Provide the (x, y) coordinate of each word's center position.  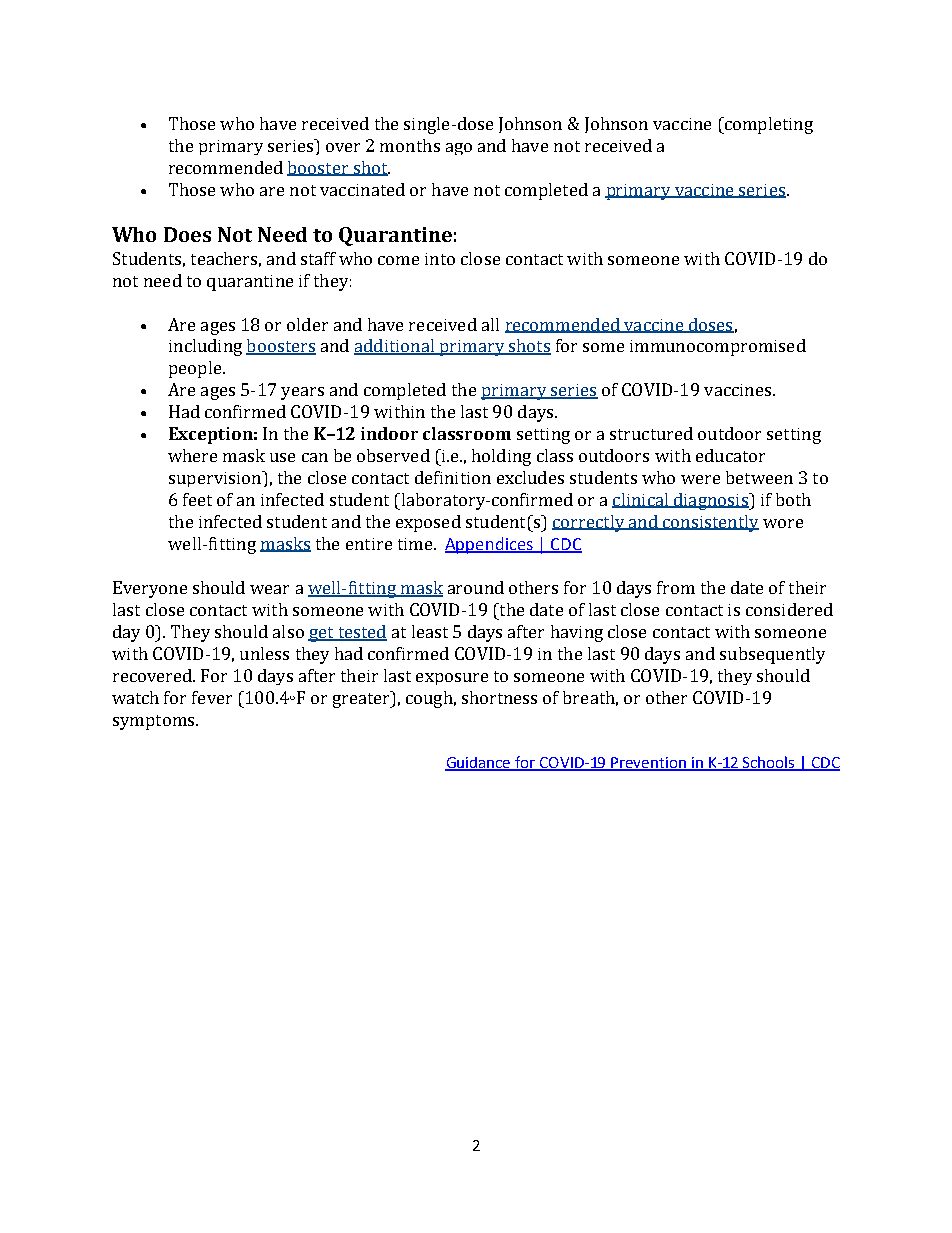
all (490, 324)
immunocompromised (718, 347)
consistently (710, 523)
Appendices (490, 545)
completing (767, 125)
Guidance (479, 763)
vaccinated (362, 189)
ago (459, 149)
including (205, 347)
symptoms (155, 722)
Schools (769, 763)
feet (197, 499)
